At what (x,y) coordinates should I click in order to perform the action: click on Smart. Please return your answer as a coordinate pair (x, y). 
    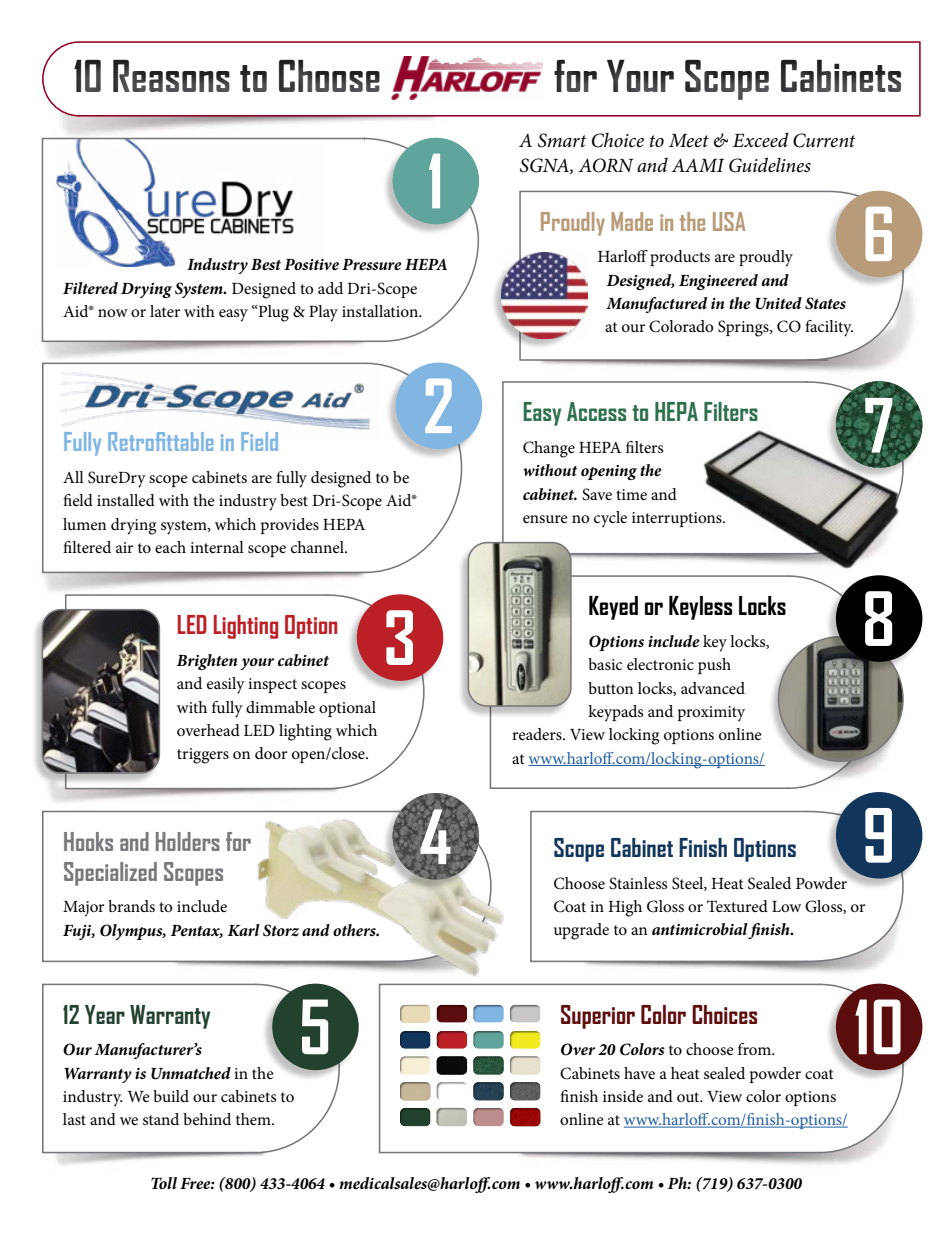
    Looking at the image, I should click on (562, 140).
